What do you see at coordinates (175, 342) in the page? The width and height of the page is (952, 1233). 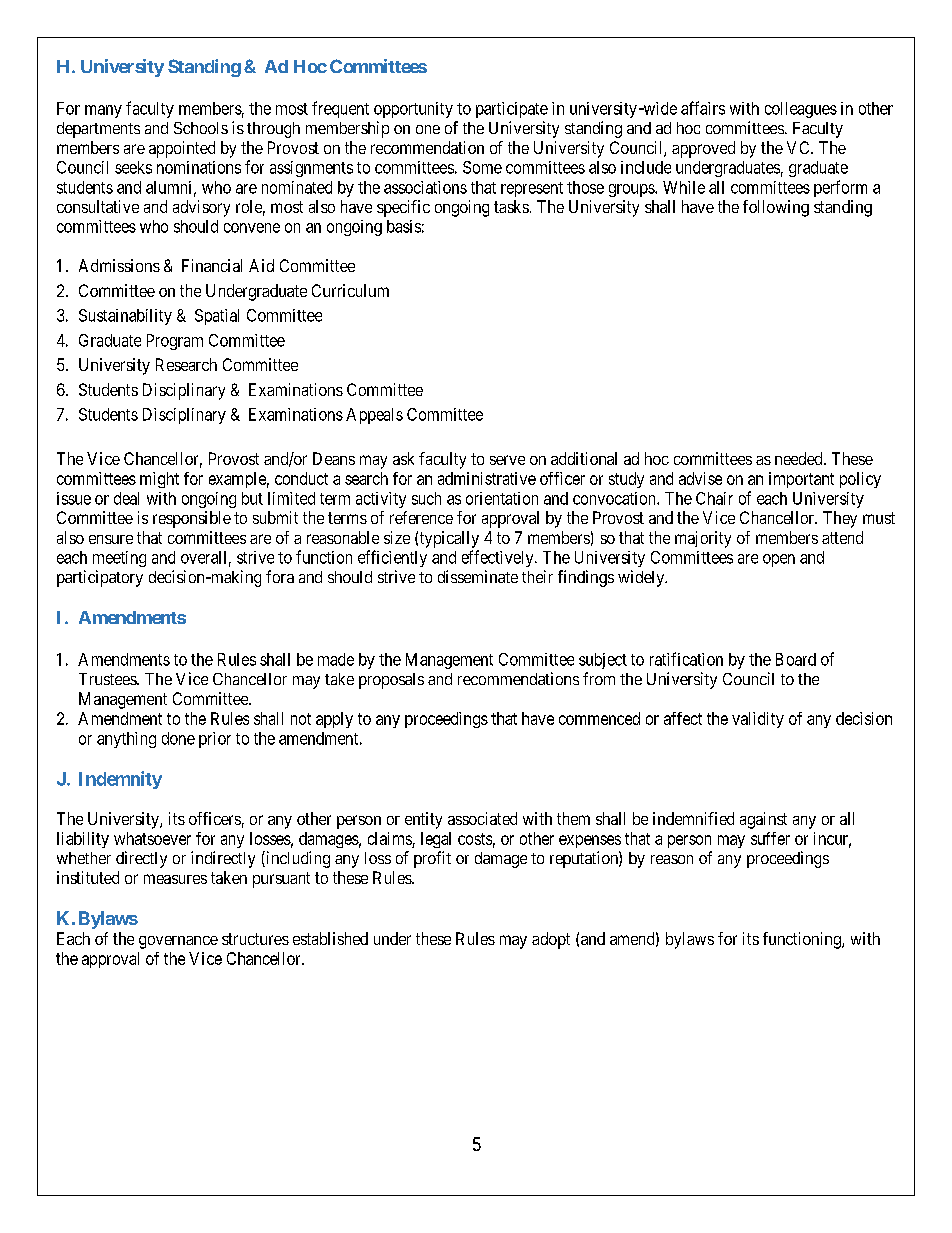 I see `Program` at bounding box center [175, 342].
